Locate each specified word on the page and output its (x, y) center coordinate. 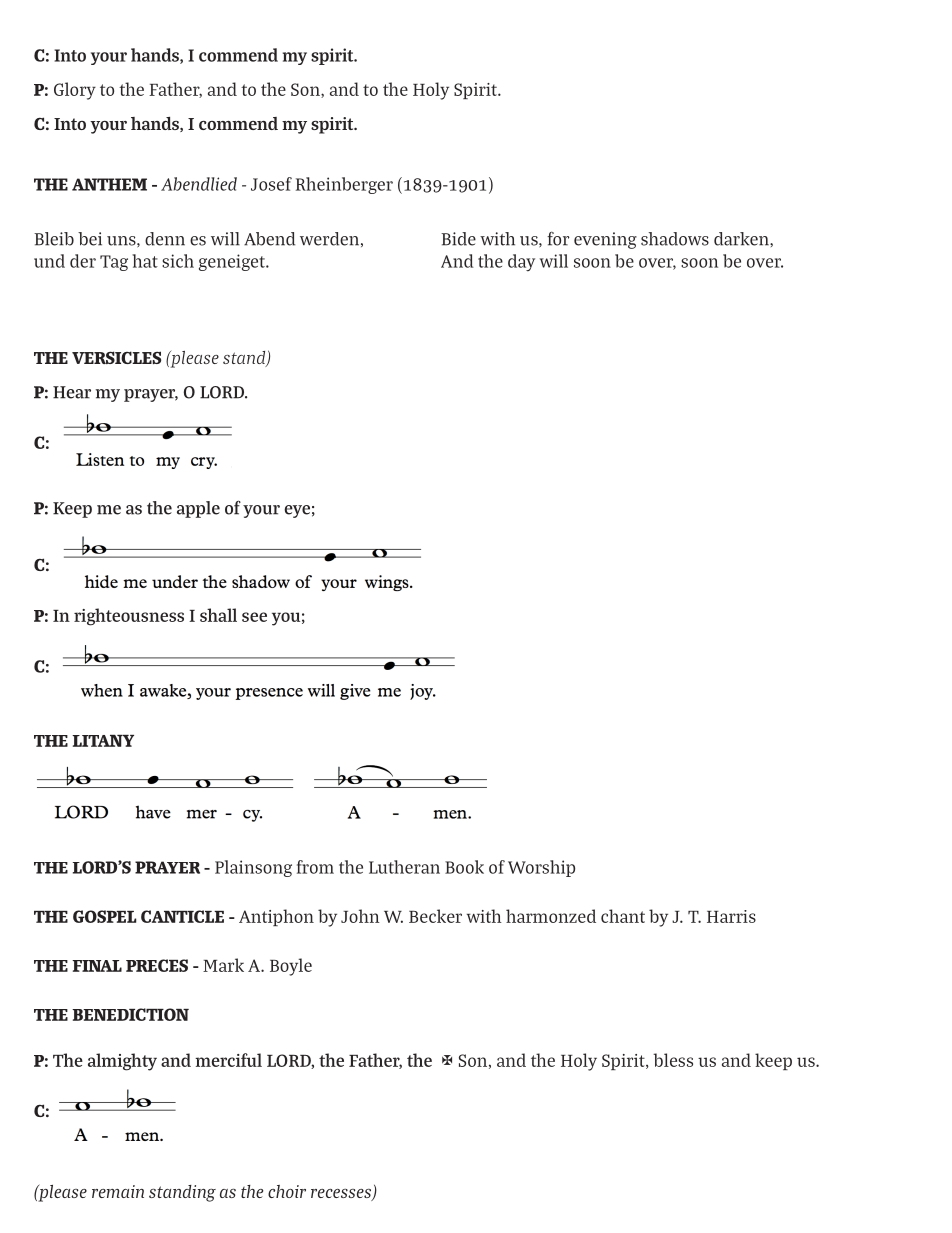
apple (198, 509)
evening (605, 240)
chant (623, 916)
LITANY (103, 741)
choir (287, 1191)
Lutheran (404, 867)
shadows (675, 239)
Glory (75, 91)
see (254, 617)
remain (118, 1191)
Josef (271, 184)
